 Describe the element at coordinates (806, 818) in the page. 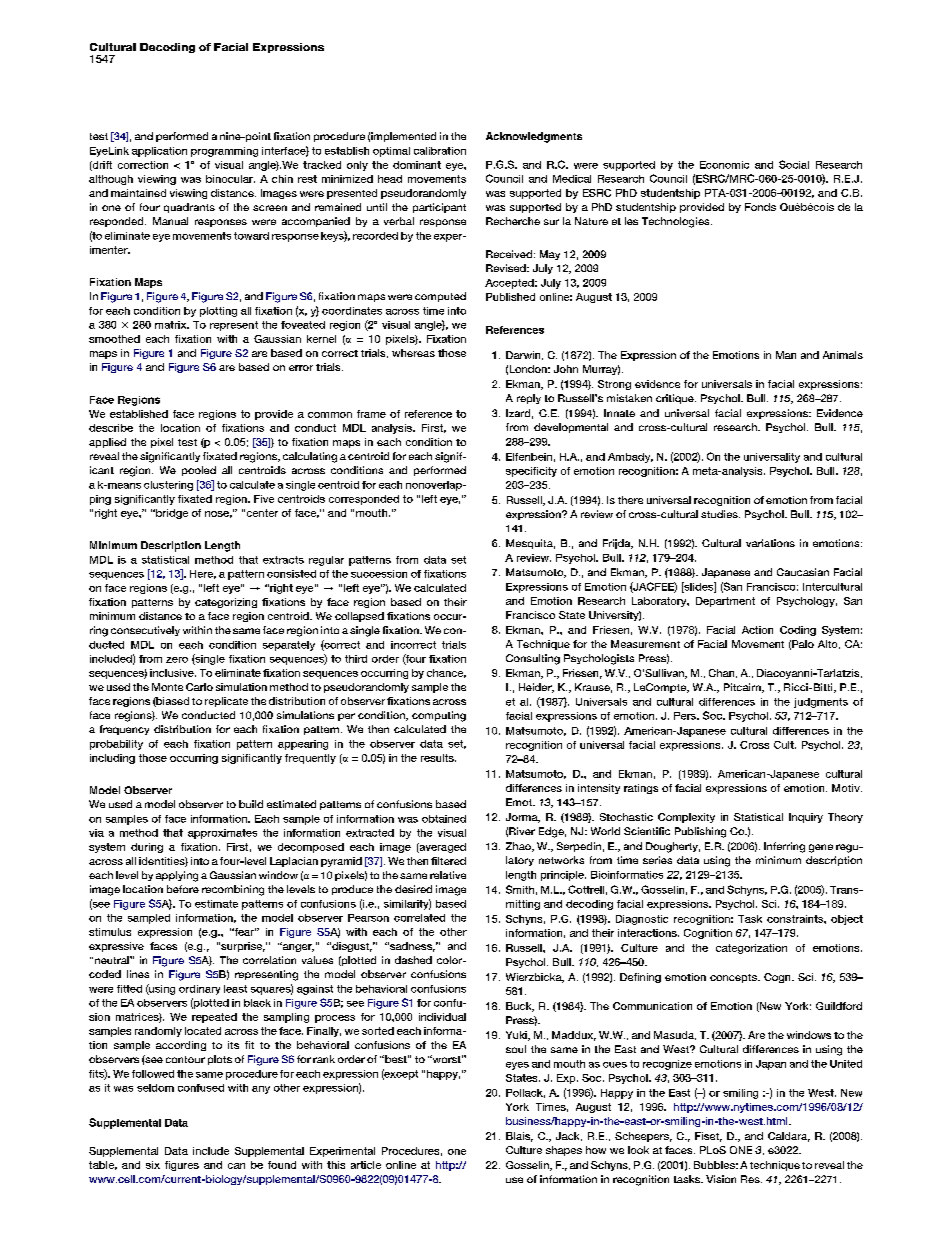

I see `Inquiry` at that location.
